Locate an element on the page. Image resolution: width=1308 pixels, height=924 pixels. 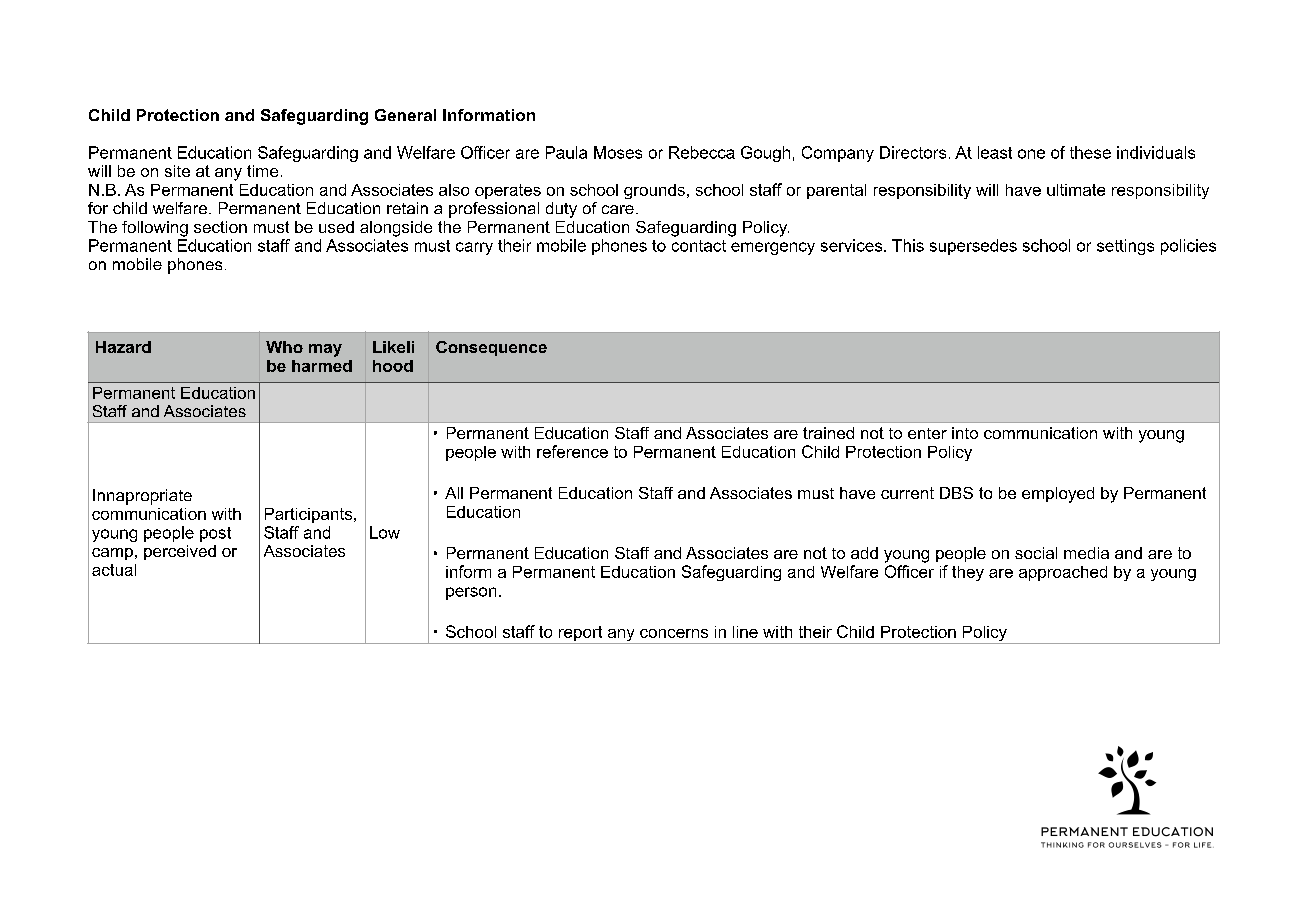
actual is located at coordinates (114, 570).
